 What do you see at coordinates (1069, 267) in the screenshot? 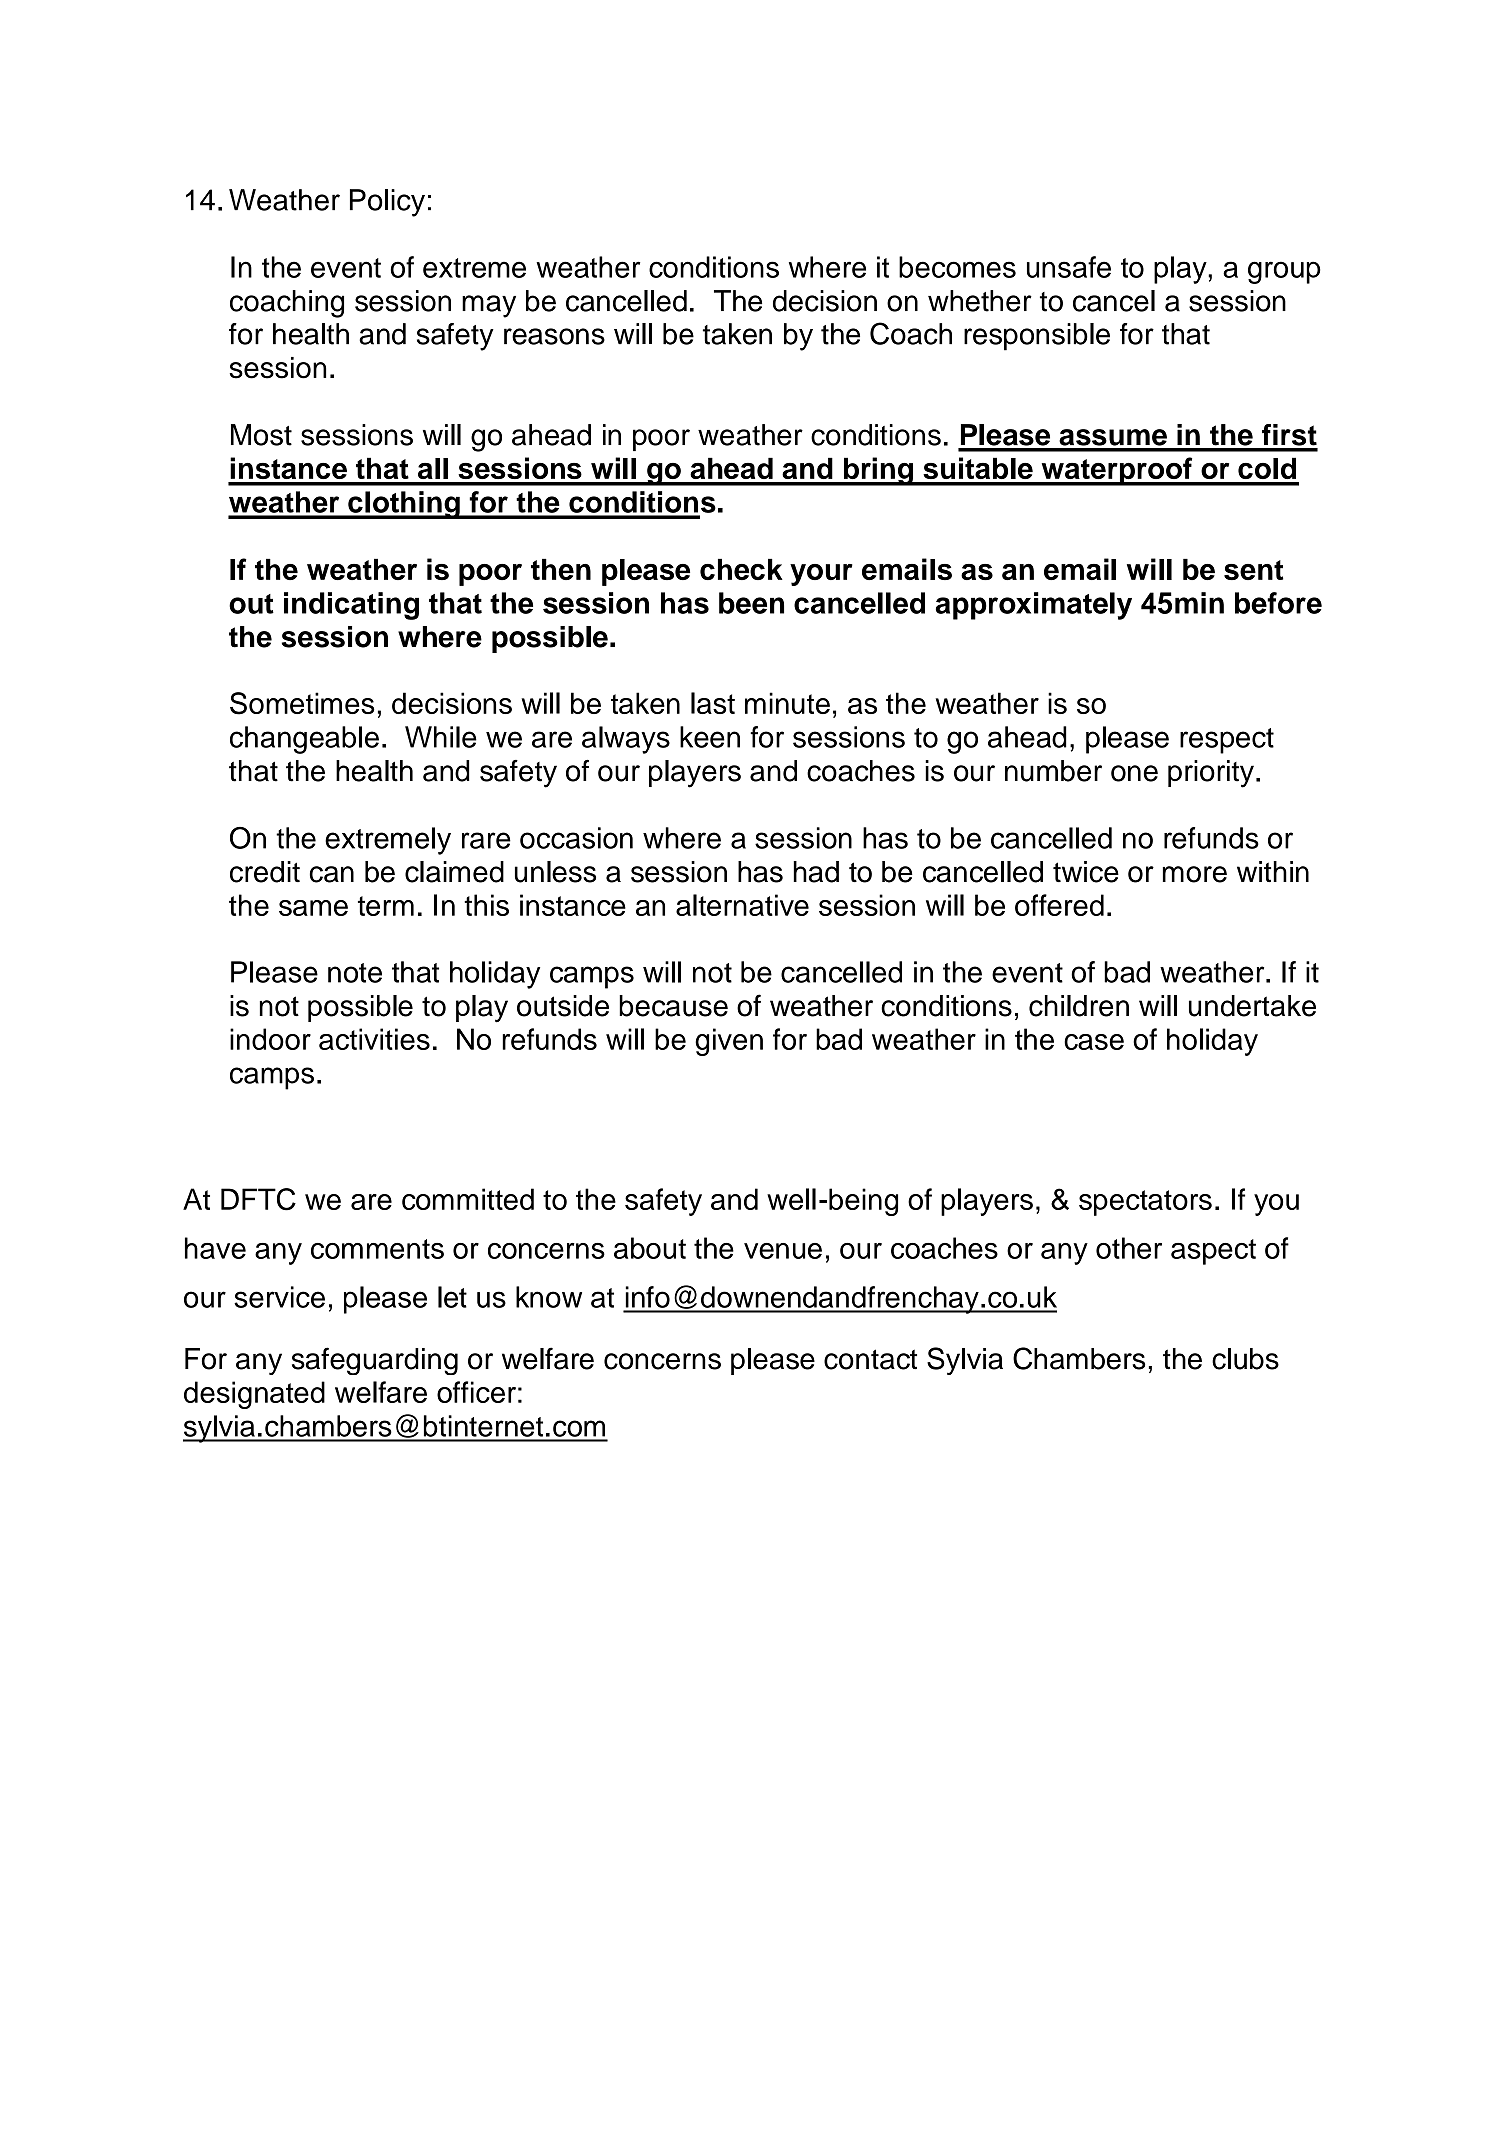
I see `unsafe` at bounding box center [1069, 267].
